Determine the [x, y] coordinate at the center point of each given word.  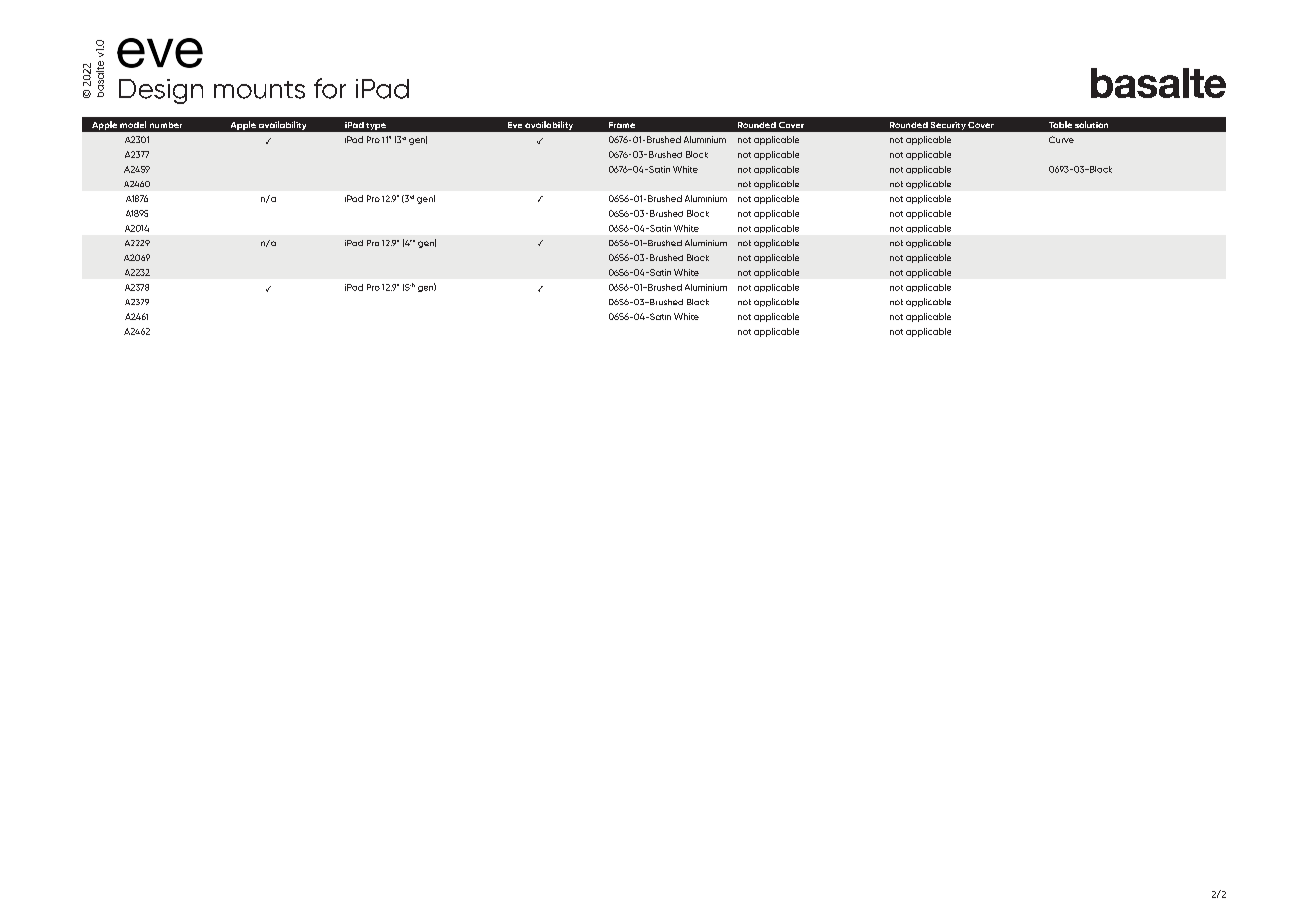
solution [1091, 124]
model [133, 124]
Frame [622, 125]
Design [161, 91]
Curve [1061, 139]
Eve [515, 125]
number [166, 125]
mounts [259, 90]
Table [1060, 124]
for [330, 88]
